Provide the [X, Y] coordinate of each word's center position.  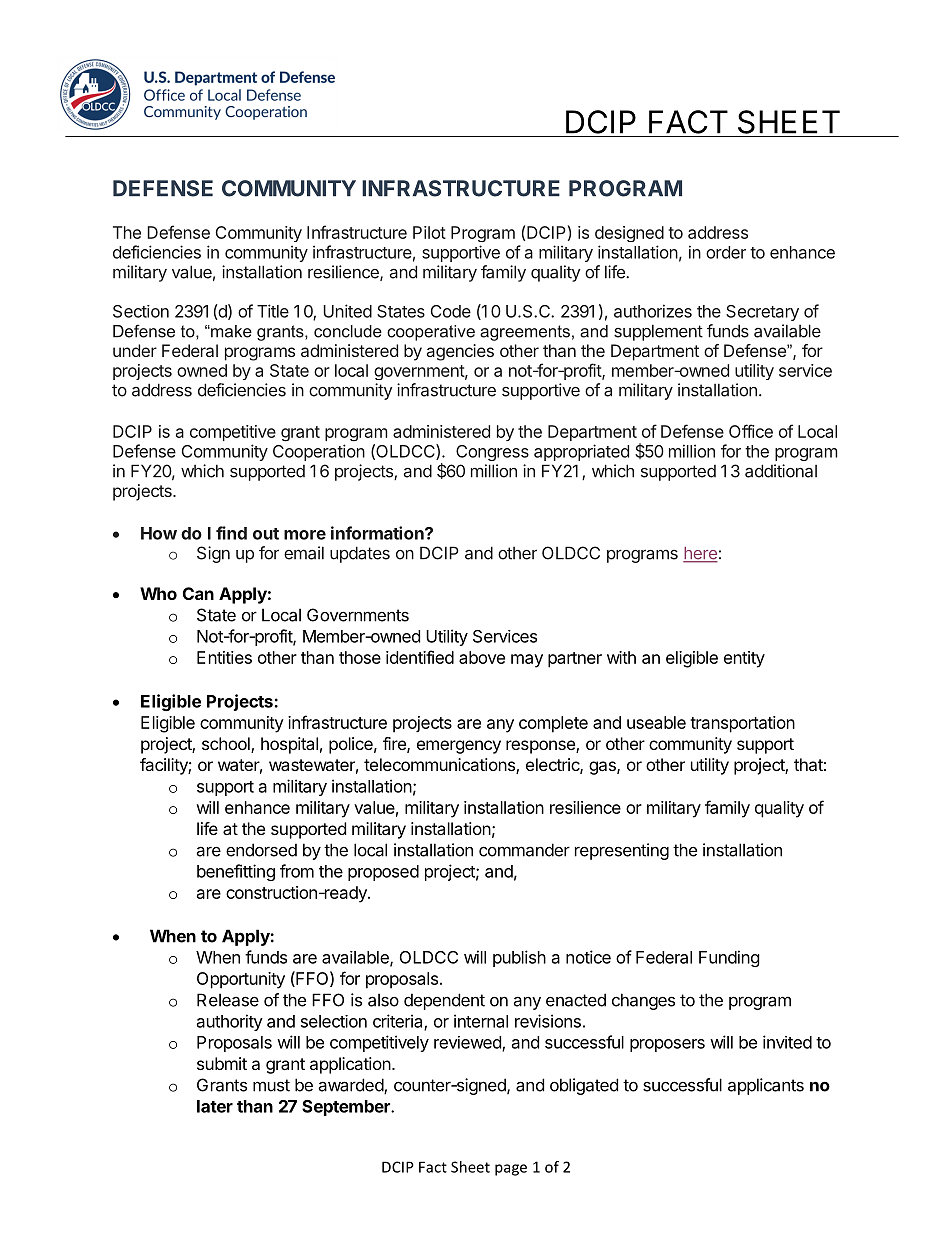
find [231, 533]
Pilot [429, 232]
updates [360, 554]
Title [273, 311]
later [215, 1106]
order [726, 252]
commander [524, 850]
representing [622, 851]
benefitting [236, 872]
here [700, 554]
